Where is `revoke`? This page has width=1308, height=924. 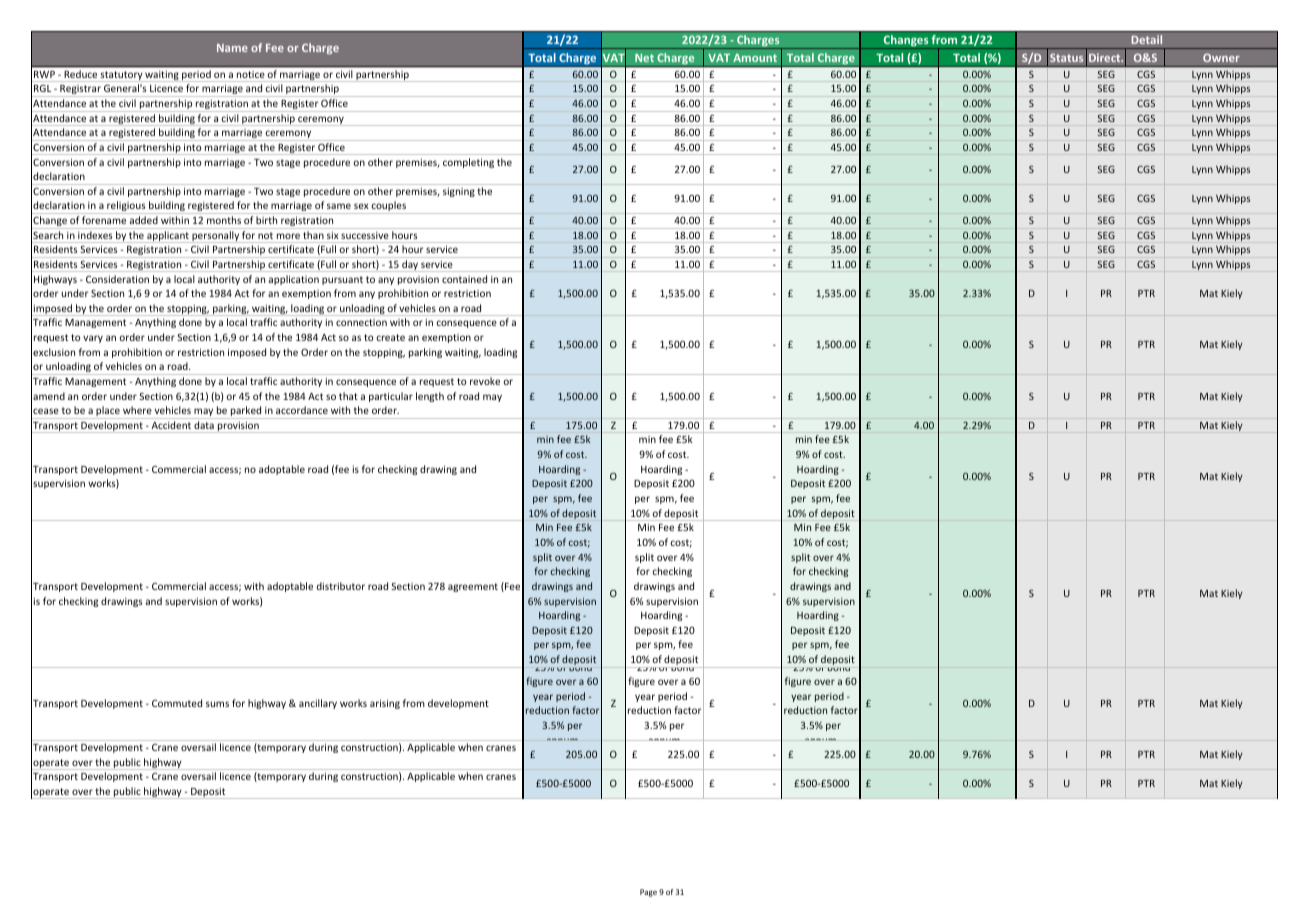
revoke is located at coordinates (485, 381).
